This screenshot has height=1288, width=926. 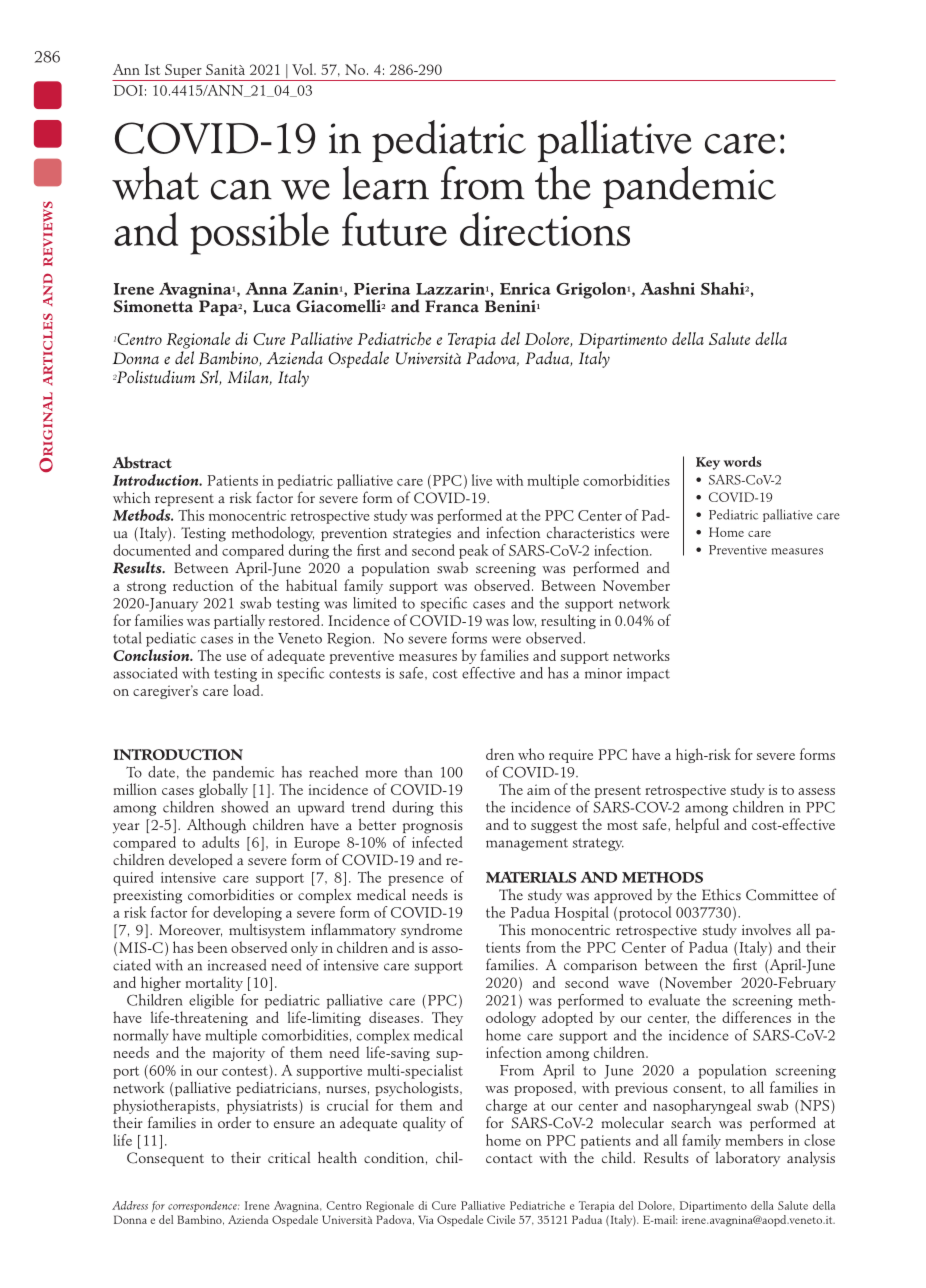 I want to click on helpful, so click(x=697, y=825).
